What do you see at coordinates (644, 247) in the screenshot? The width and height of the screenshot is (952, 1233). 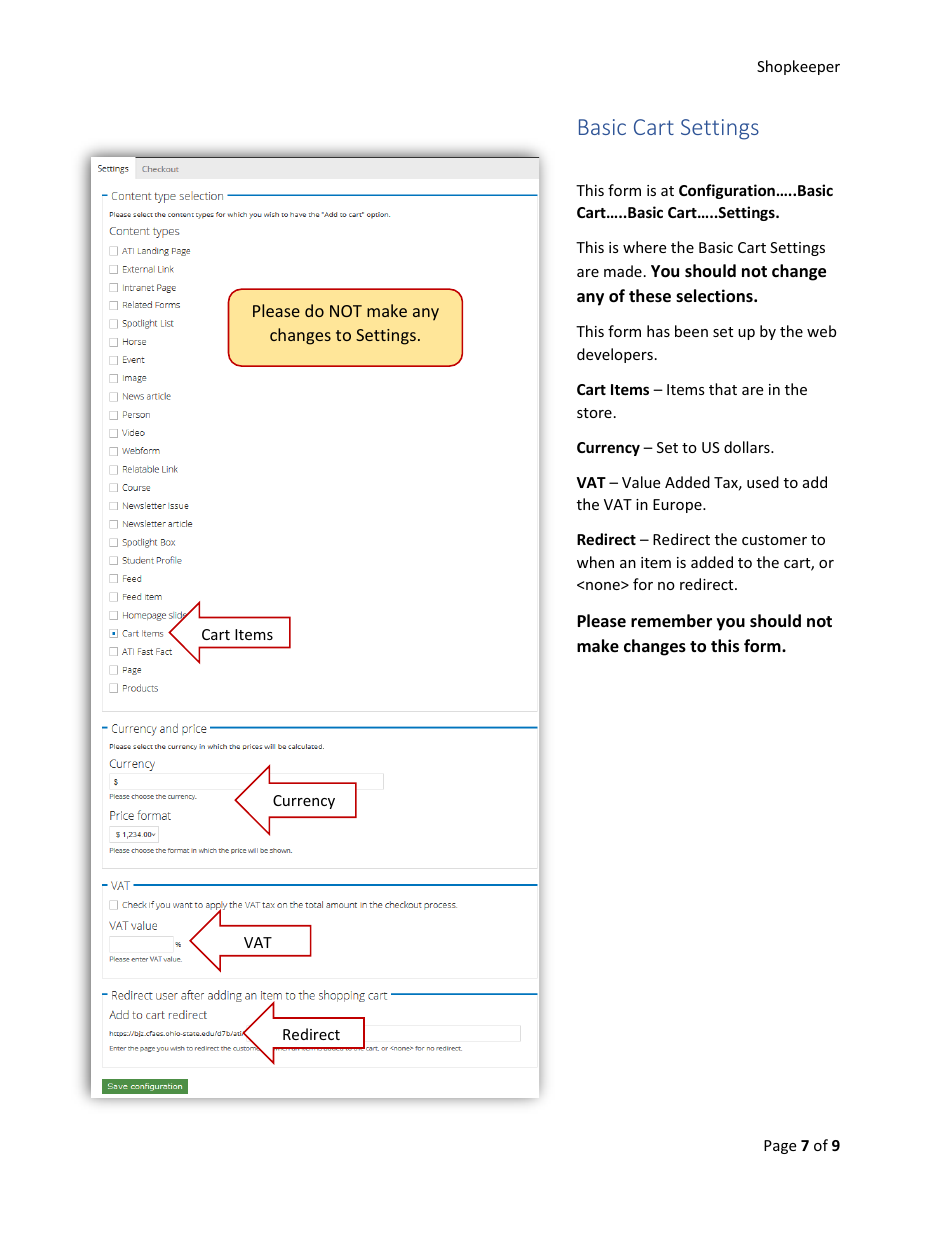 I see `where` at bounding box center [644, 247].
